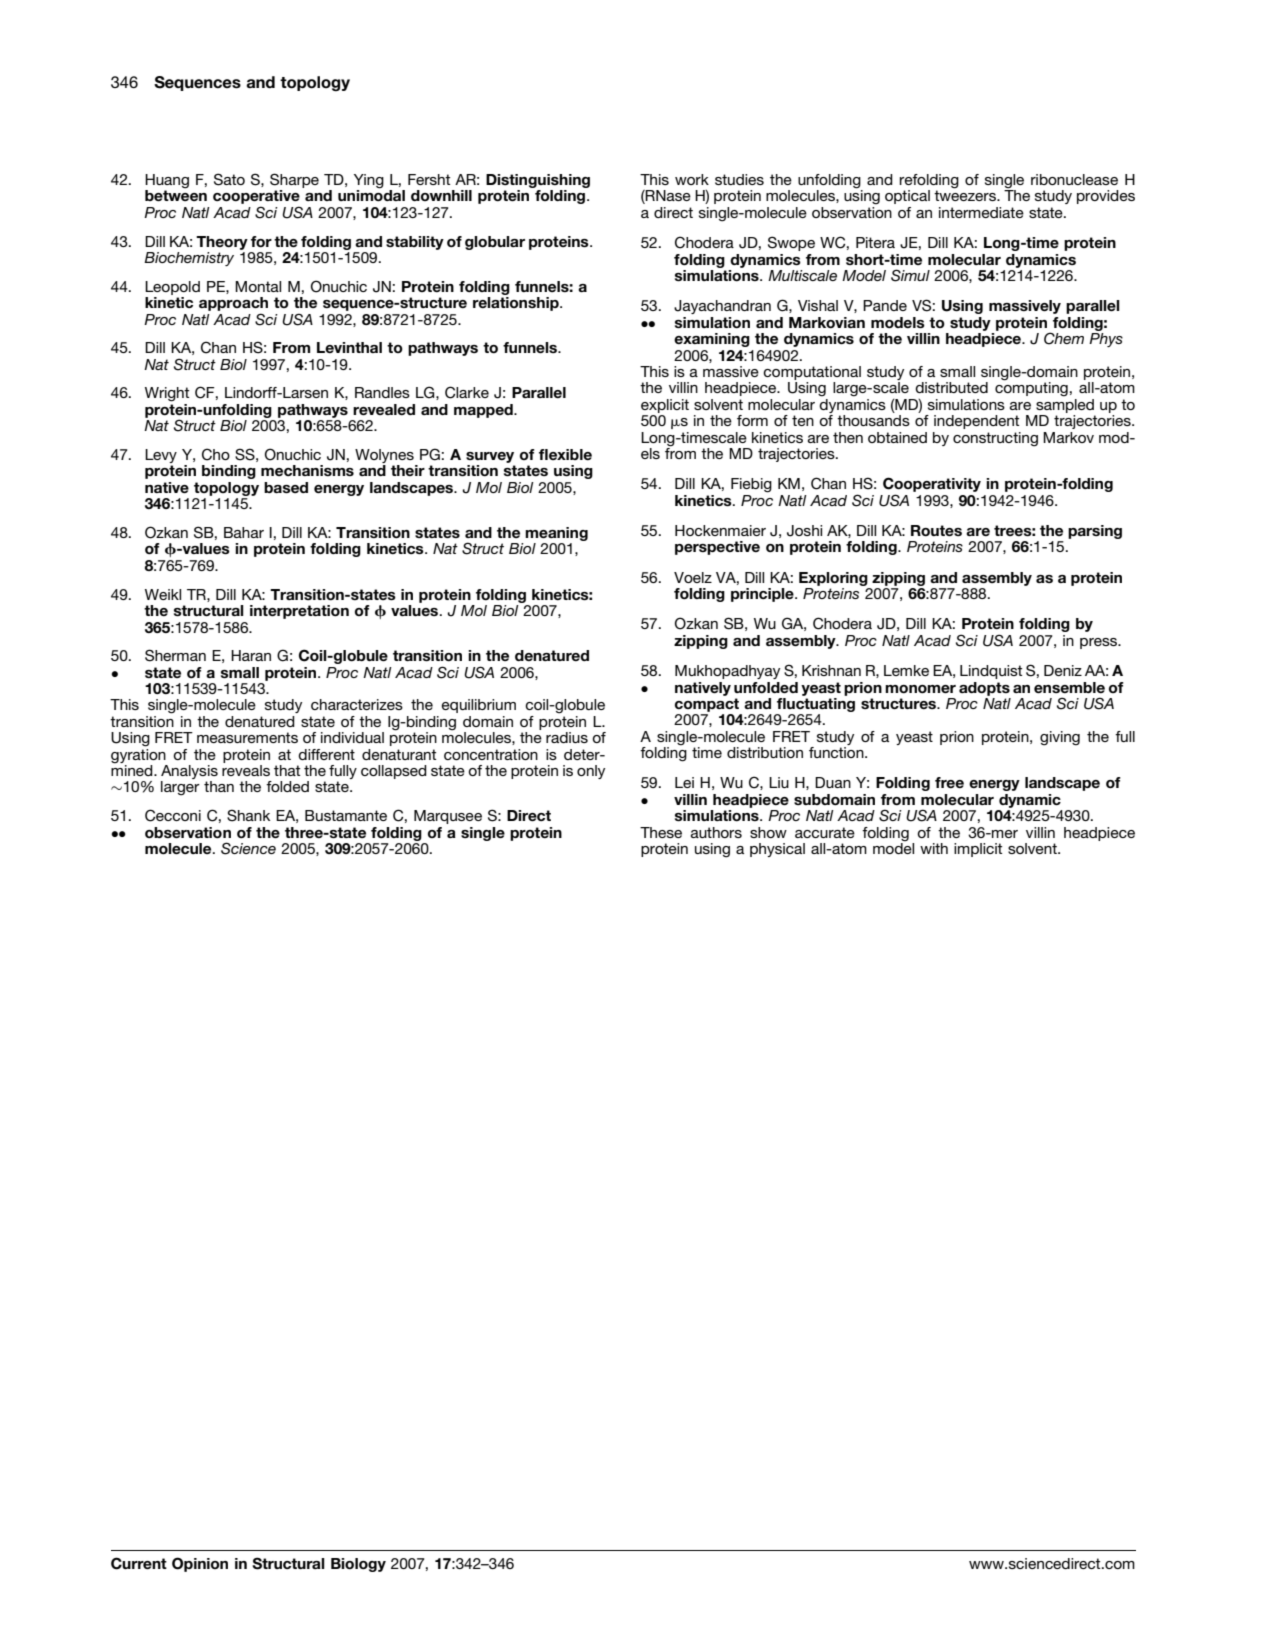 Image resolution: width=1261 pixels, height=1635 pixels. Describe the element at coordinates (200, 1564) in the document. I see `Opinion` at that location.
